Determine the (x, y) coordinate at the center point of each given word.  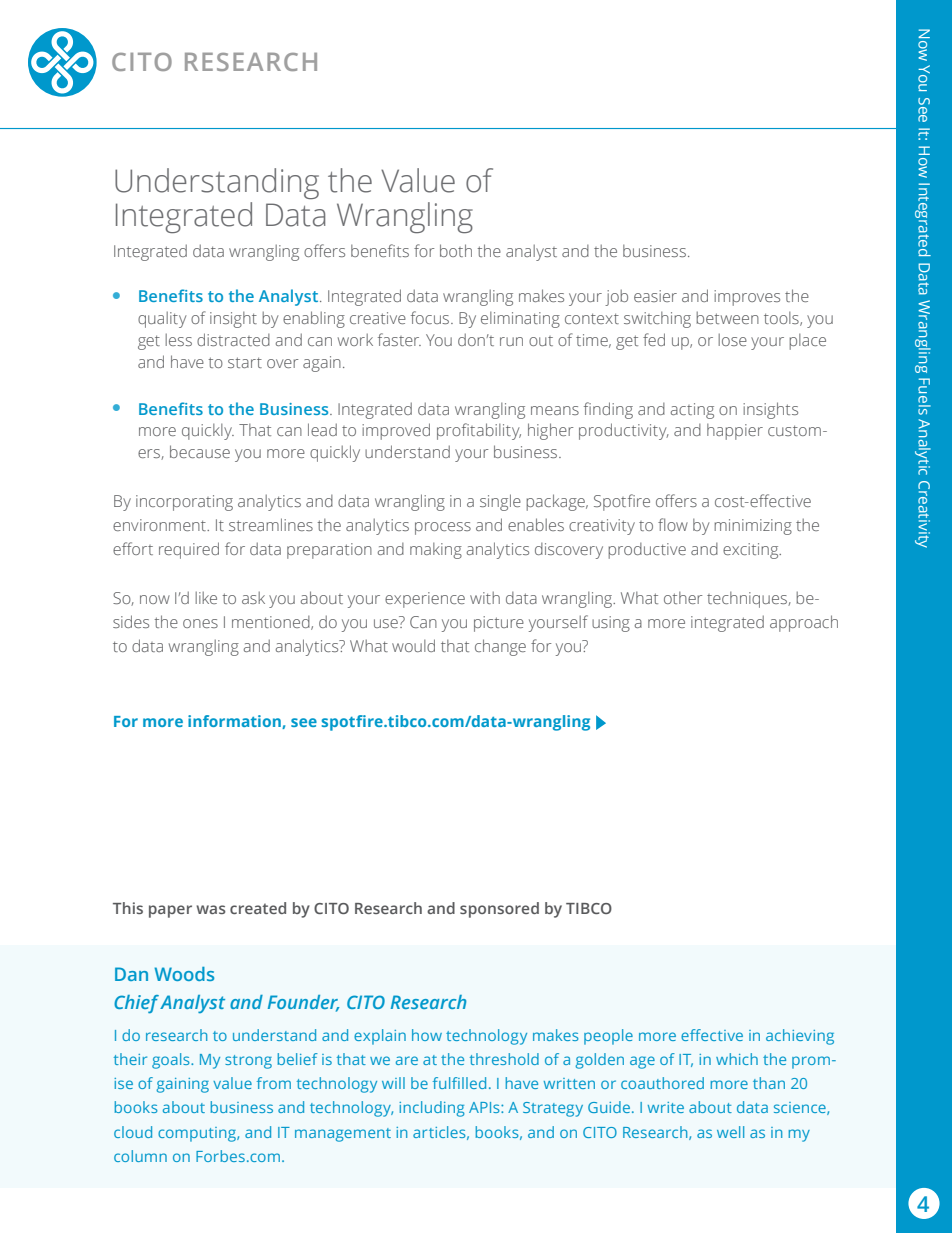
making (436, 550)
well (730, 1132)
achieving (800, 1037)
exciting (752, 551)
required (189, 550)
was (211, 909)
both (456, 250)
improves (747, 298)
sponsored (499, 910)
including (432, 1109)
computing (198, 1134)
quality (162, 319)
